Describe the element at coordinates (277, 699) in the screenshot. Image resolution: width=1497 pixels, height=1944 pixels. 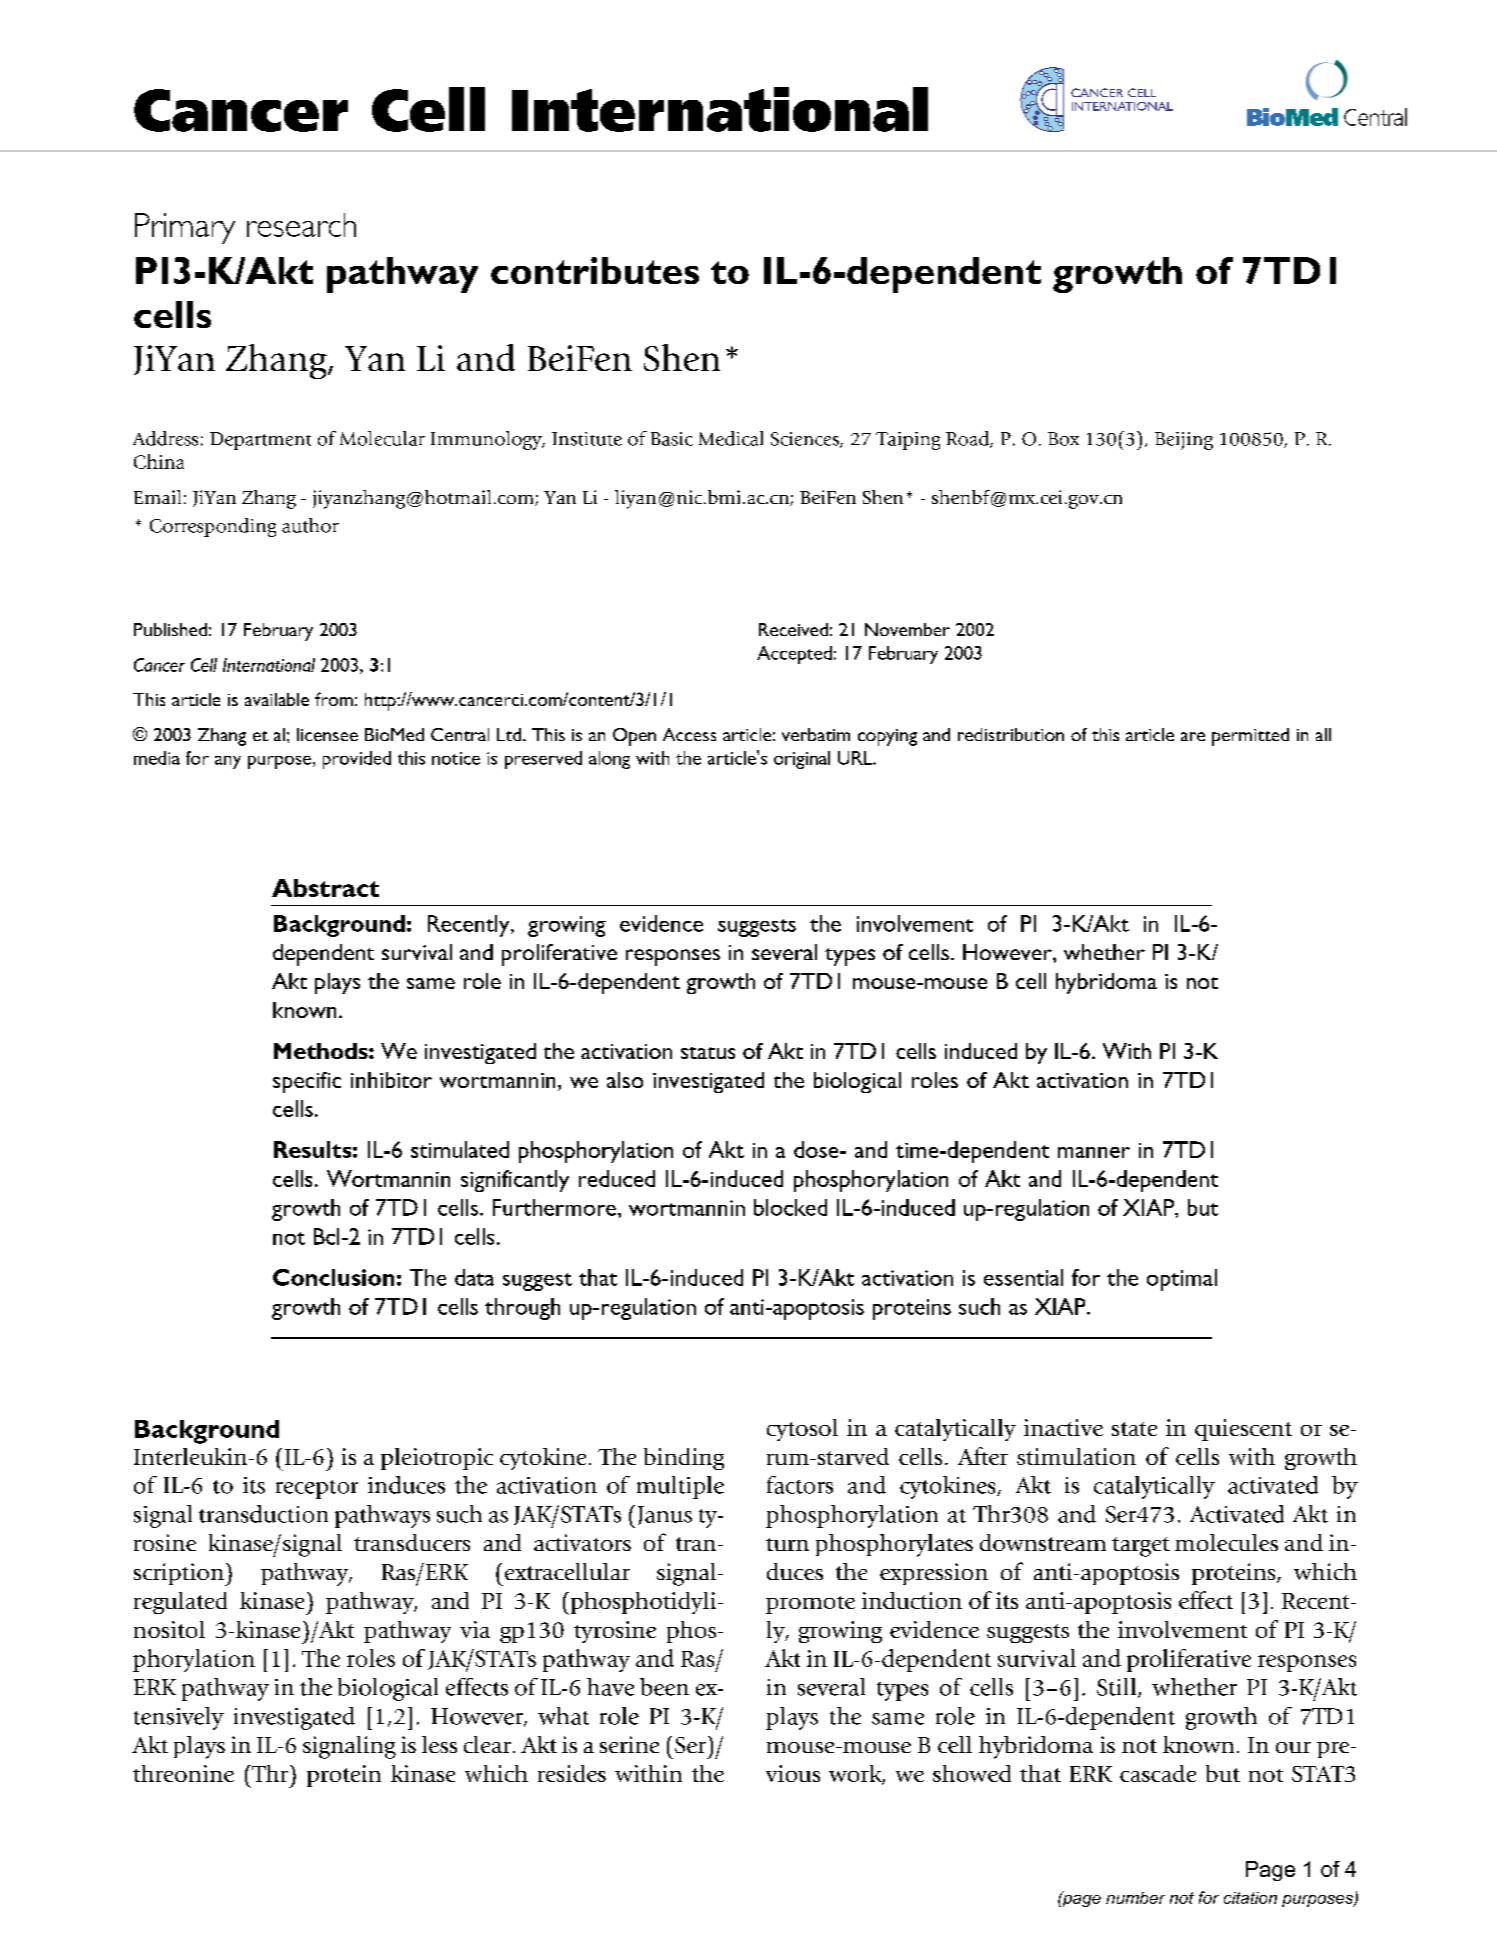
I see `available` at that location.
